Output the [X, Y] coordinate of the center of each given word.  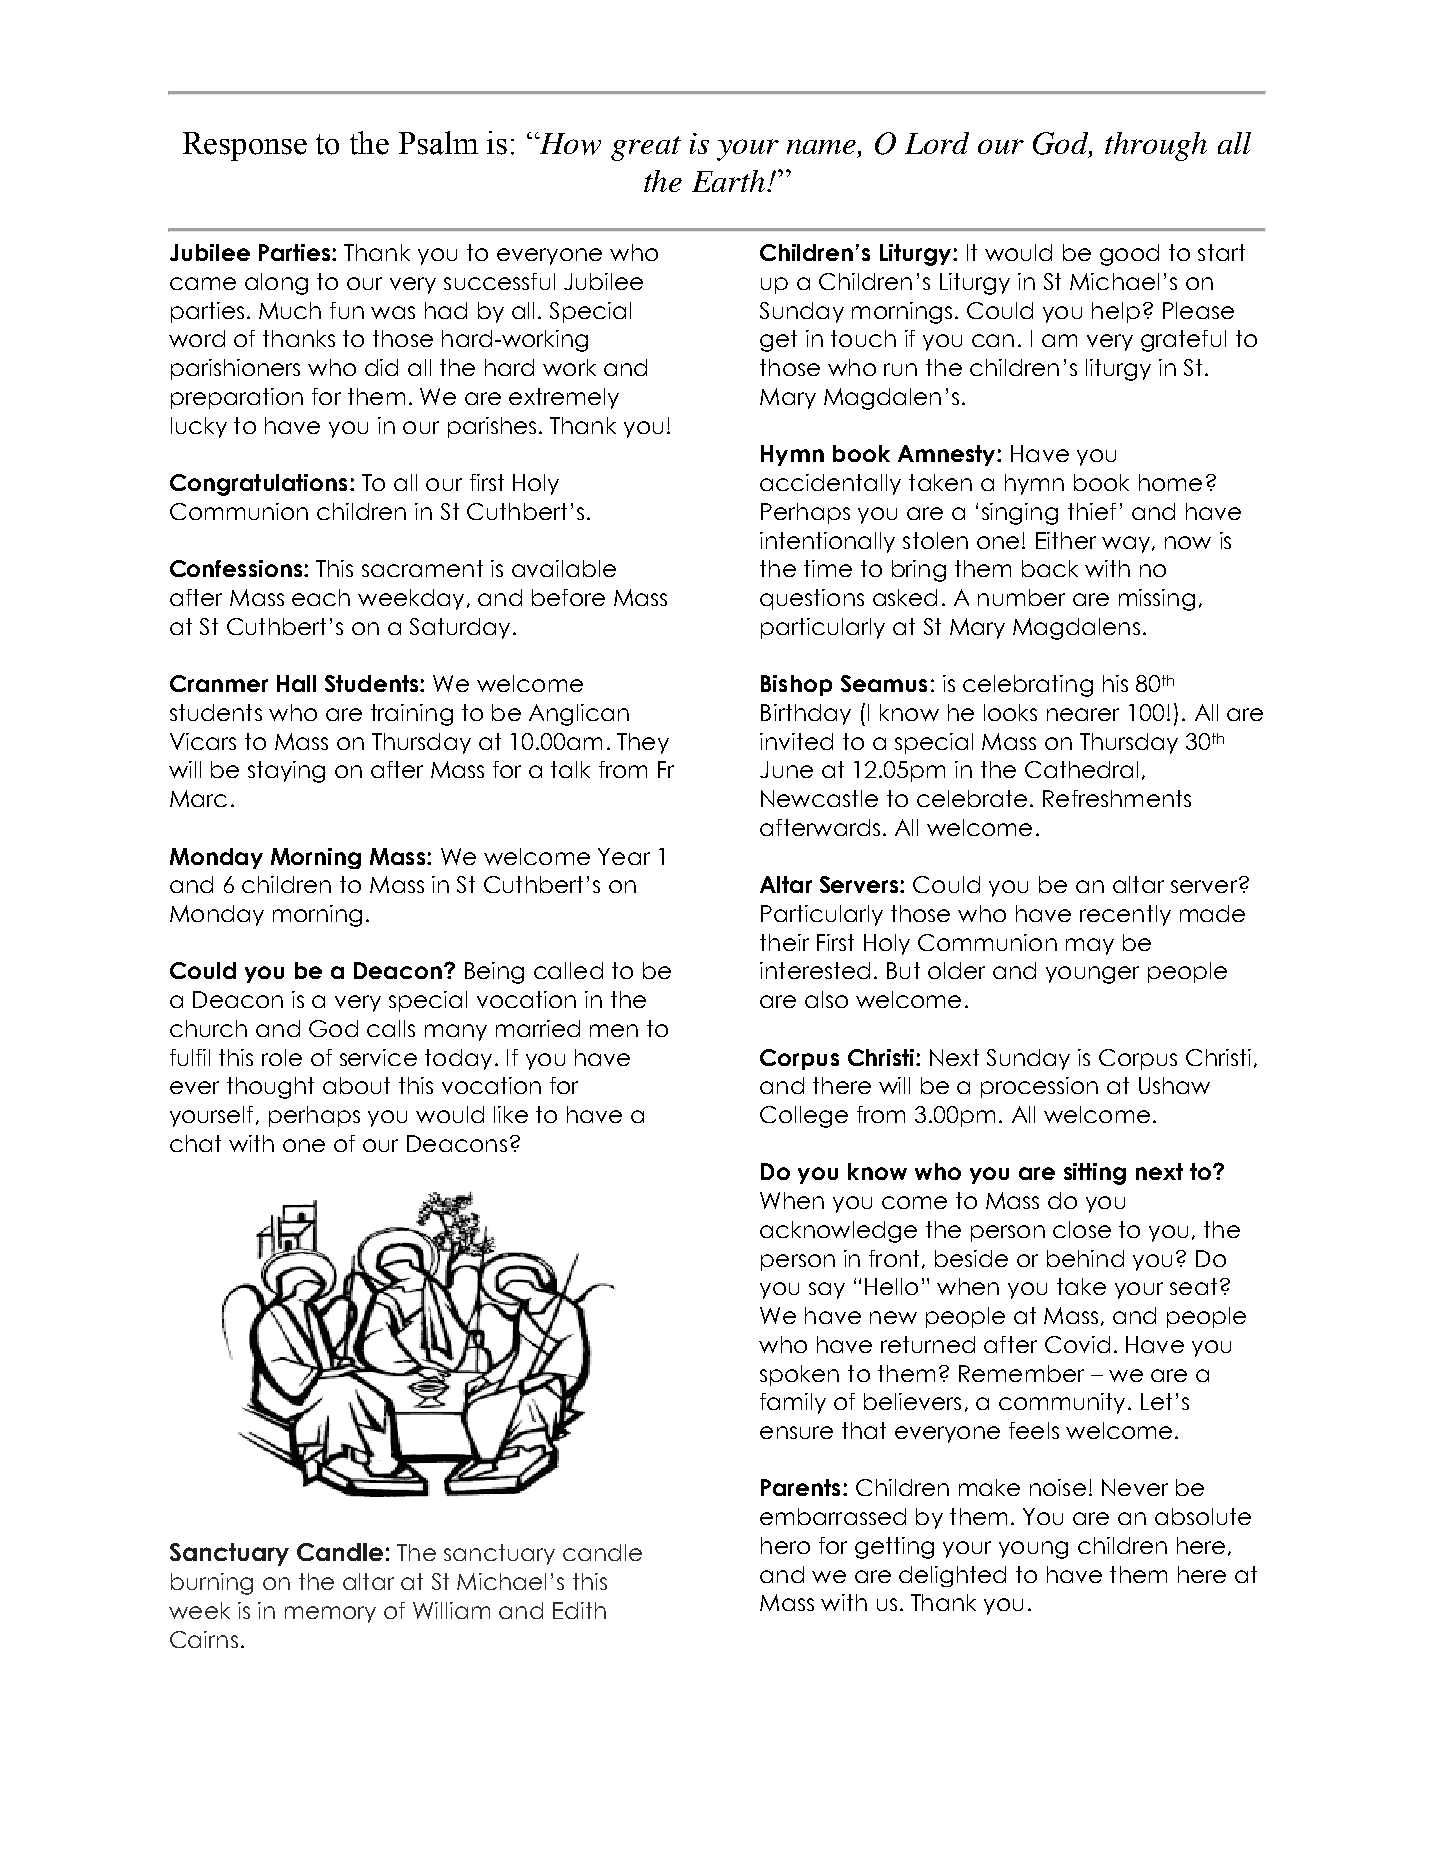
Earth [730, 181]
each [321, 597]
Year [624, 856]
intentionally [827, 542]
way [1127, 544]
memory [330, 1614]
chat [195, 1143]
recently [1125, 915]
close [1082, 1229]
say [827, 1290]
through [1156, 146]
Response [245, 146]
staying [286, 772]
